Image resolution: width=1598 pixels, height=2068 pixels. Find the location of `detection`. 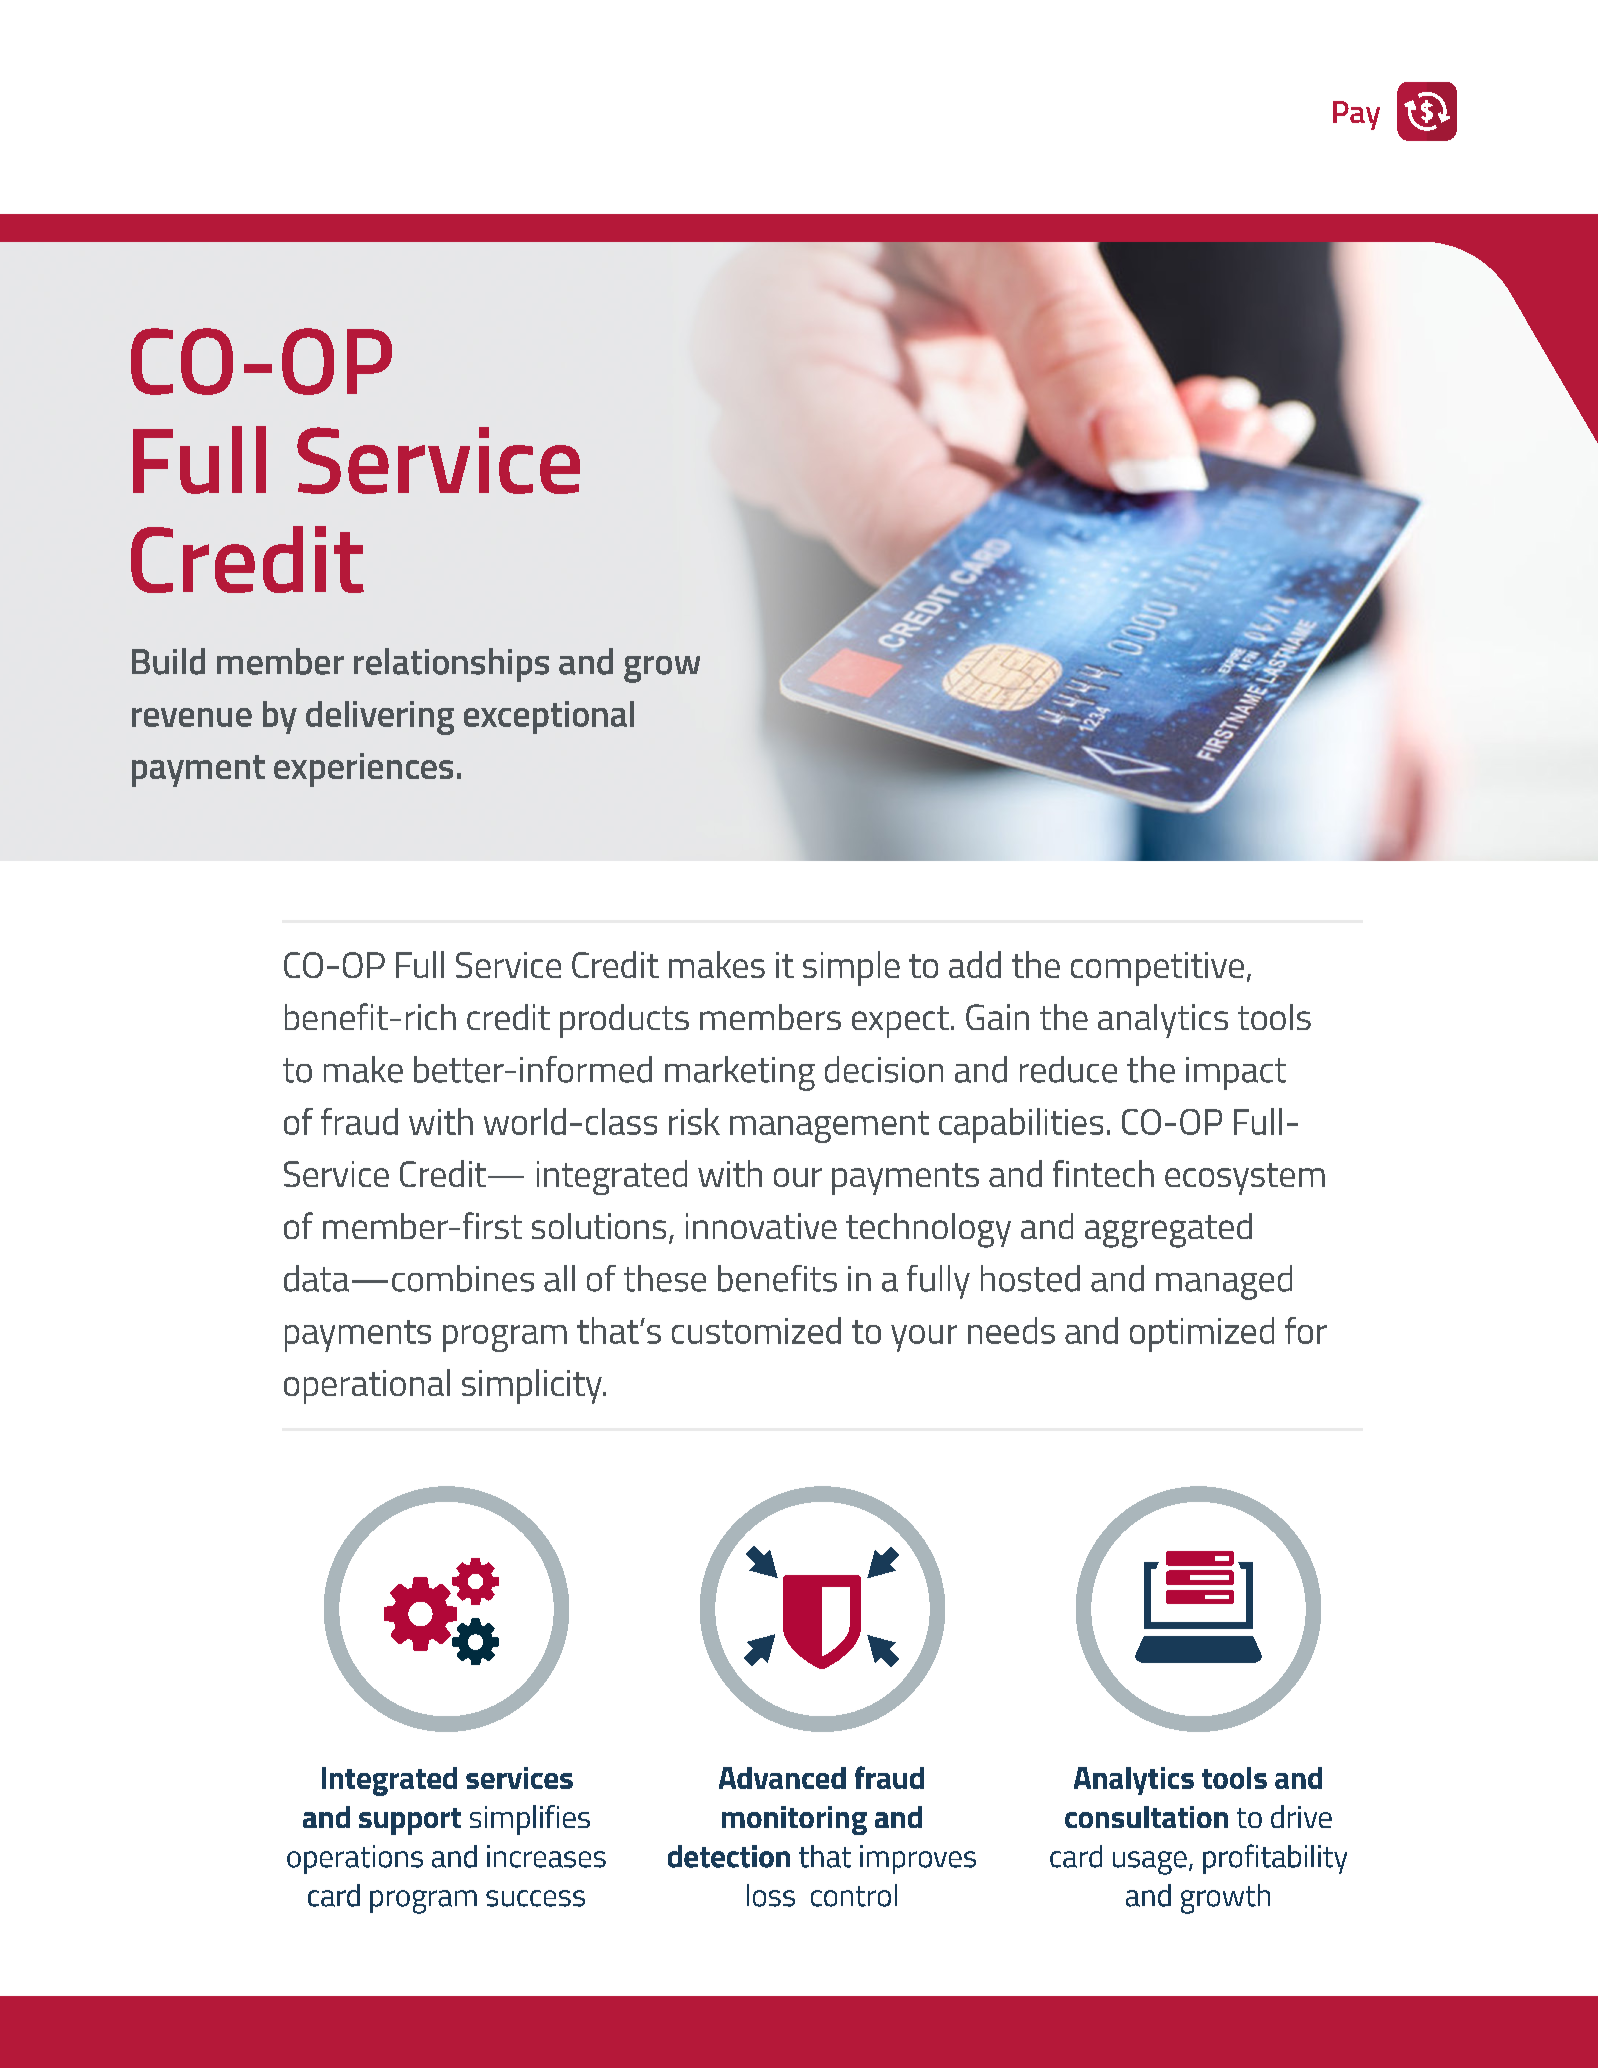

detection is located at coordinates (729, 1856).
